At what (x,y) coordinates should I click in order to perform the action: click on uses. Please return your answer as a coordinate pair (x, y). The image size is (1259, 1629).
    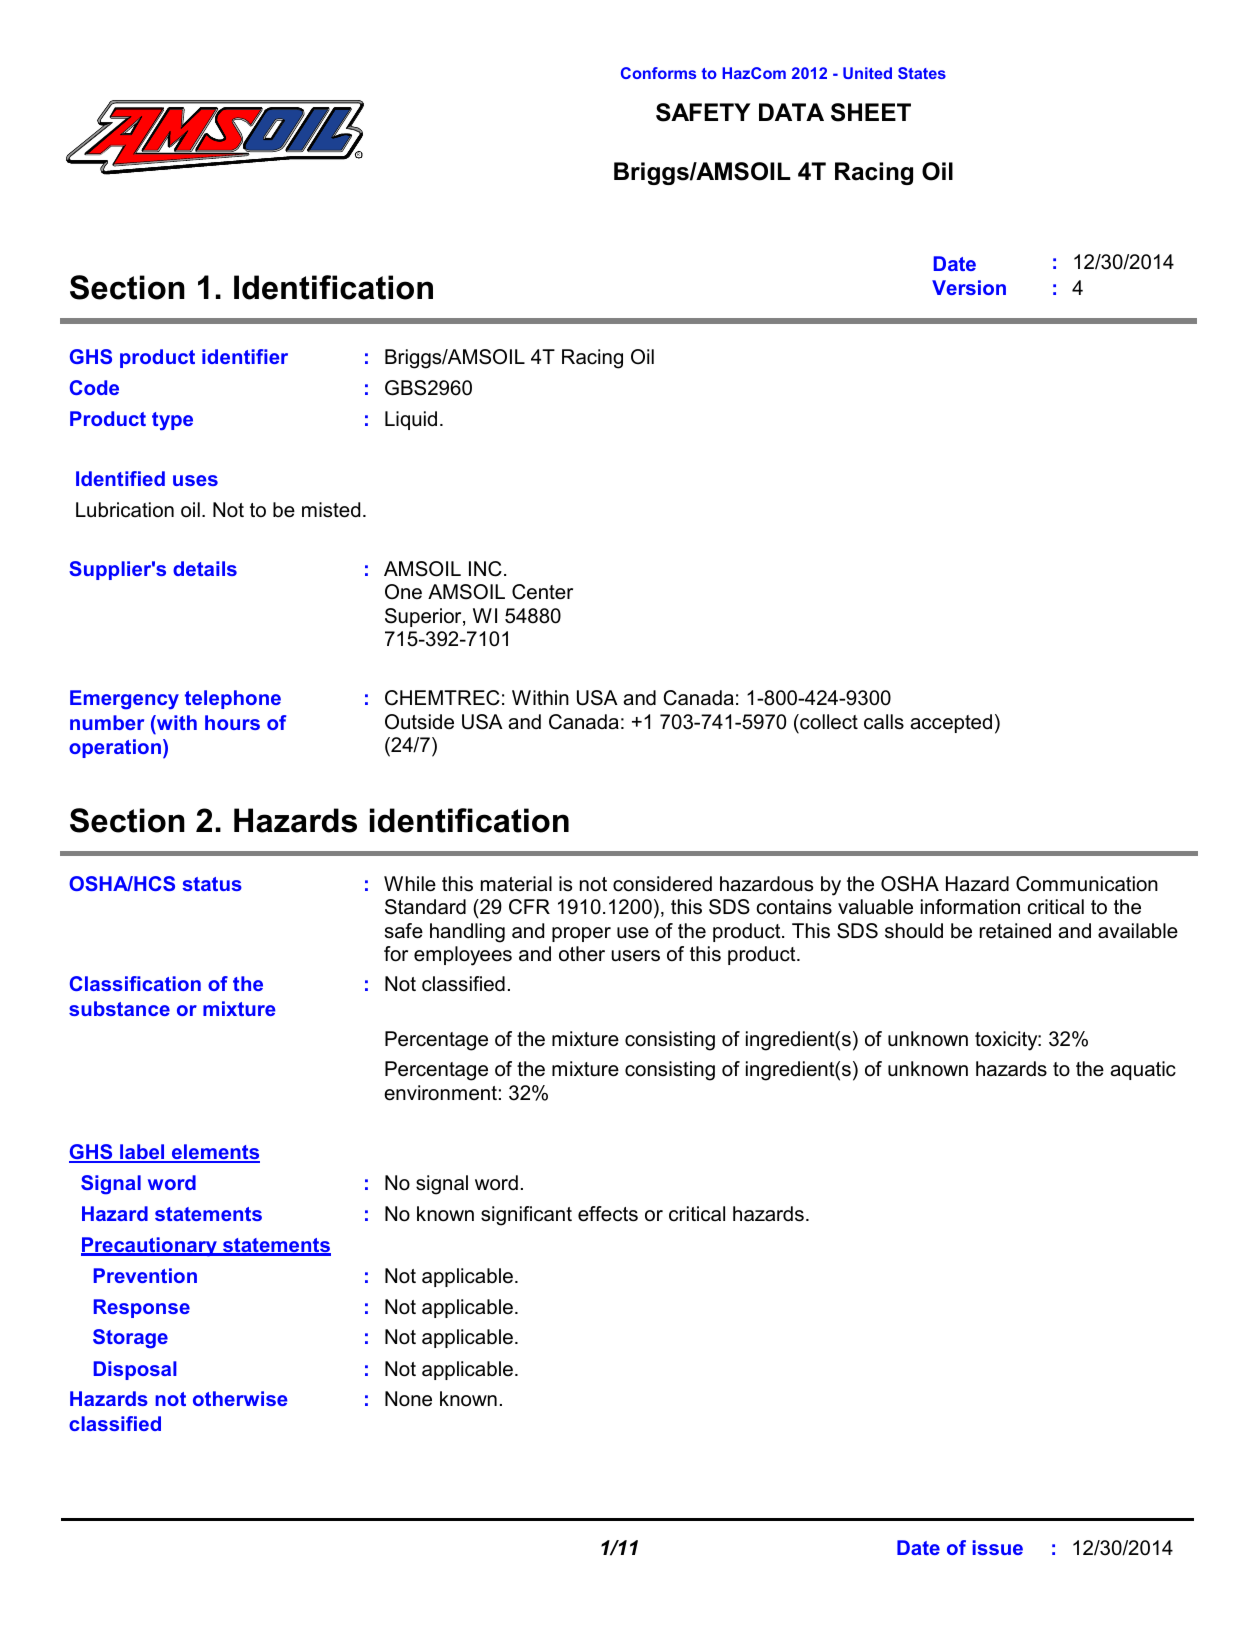
    Looking at the image, I should click on (195, 480).
